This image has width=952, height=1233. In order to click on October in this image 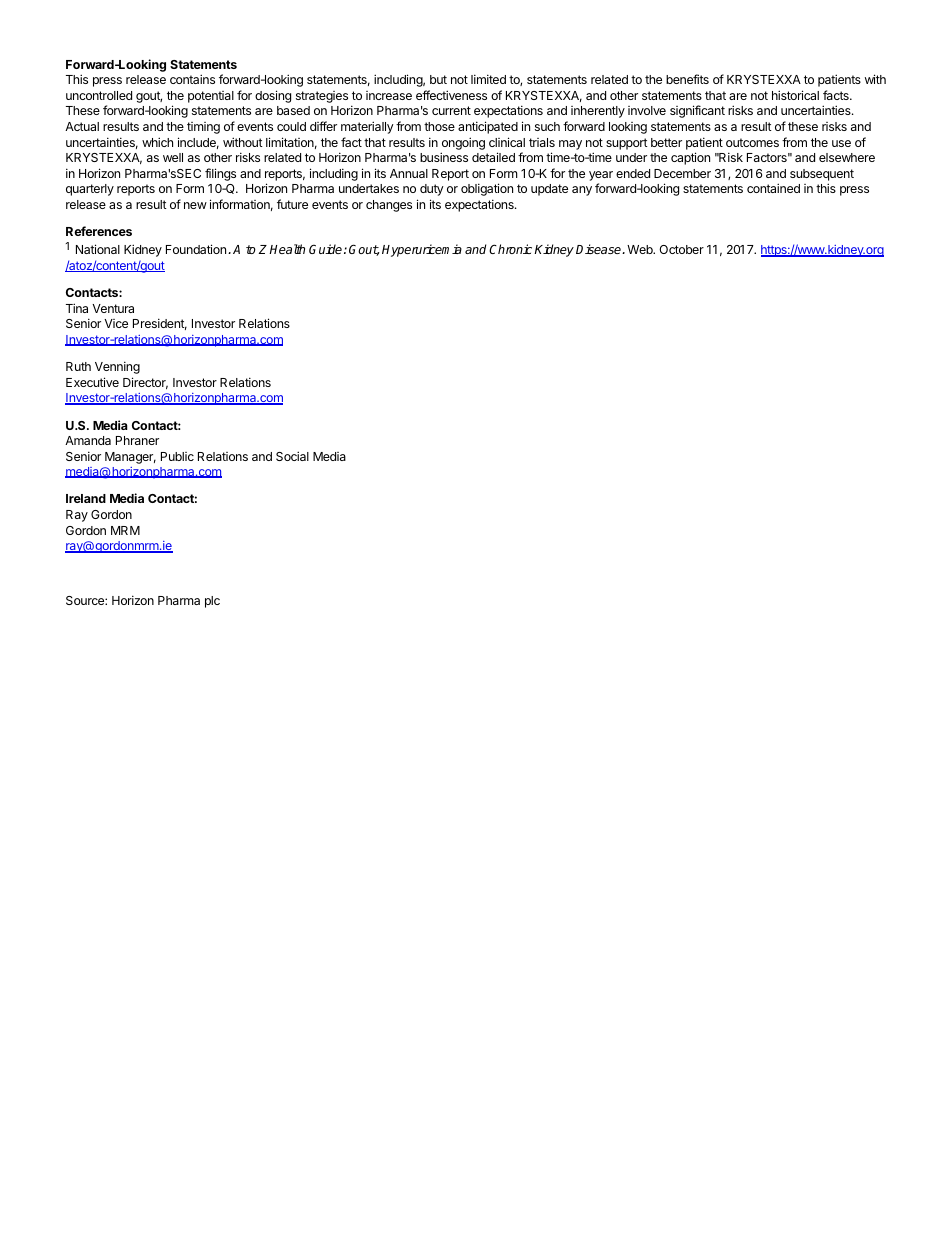, I will do `click(681, 249)`.
